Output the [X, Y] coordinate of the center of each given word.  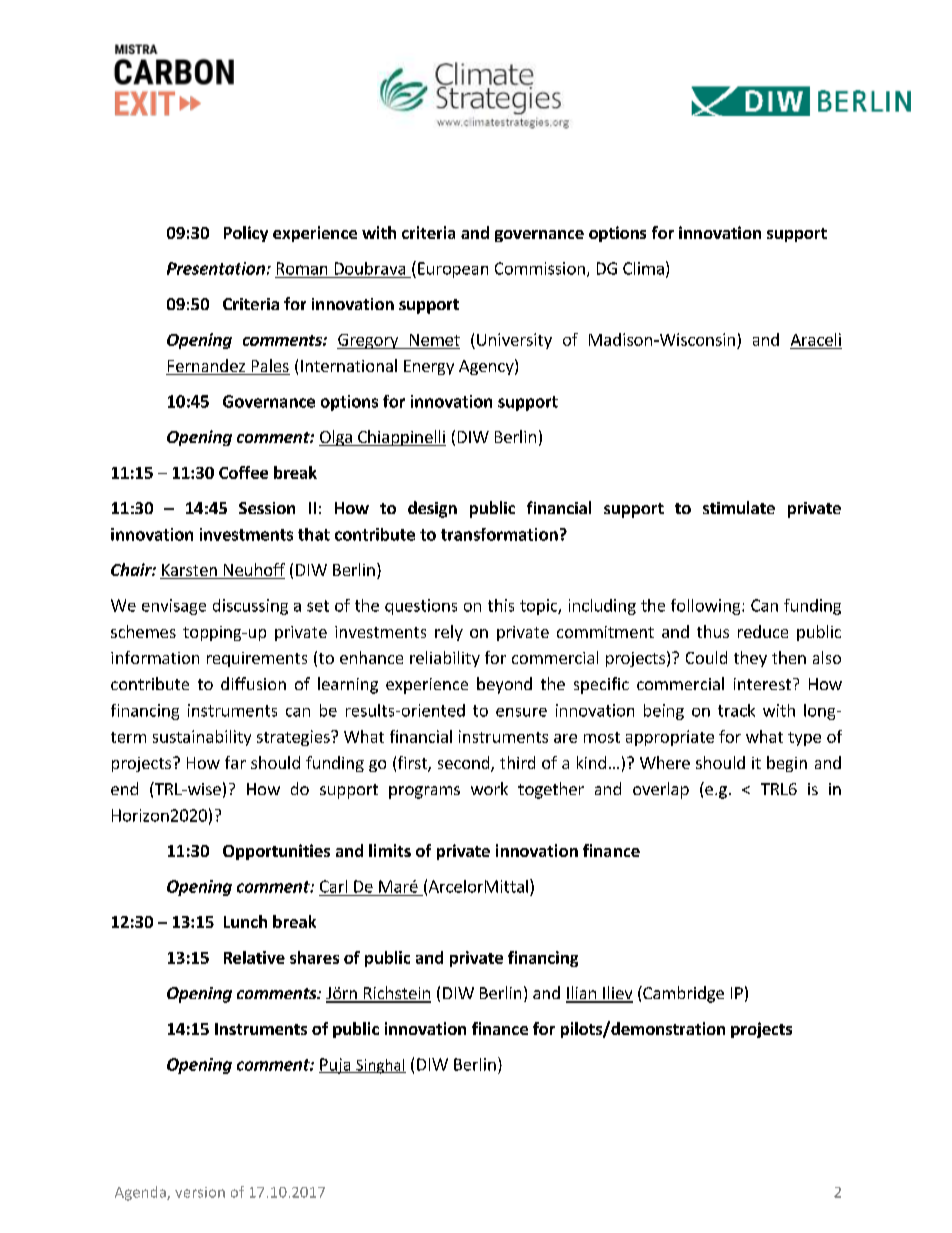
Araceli [816, 339]
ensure [521, 712]
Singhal [380, 1066]
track [736, 710]
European [453, 270]
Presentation [216, 268]
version [200, 1192]
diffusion [253, 683]
